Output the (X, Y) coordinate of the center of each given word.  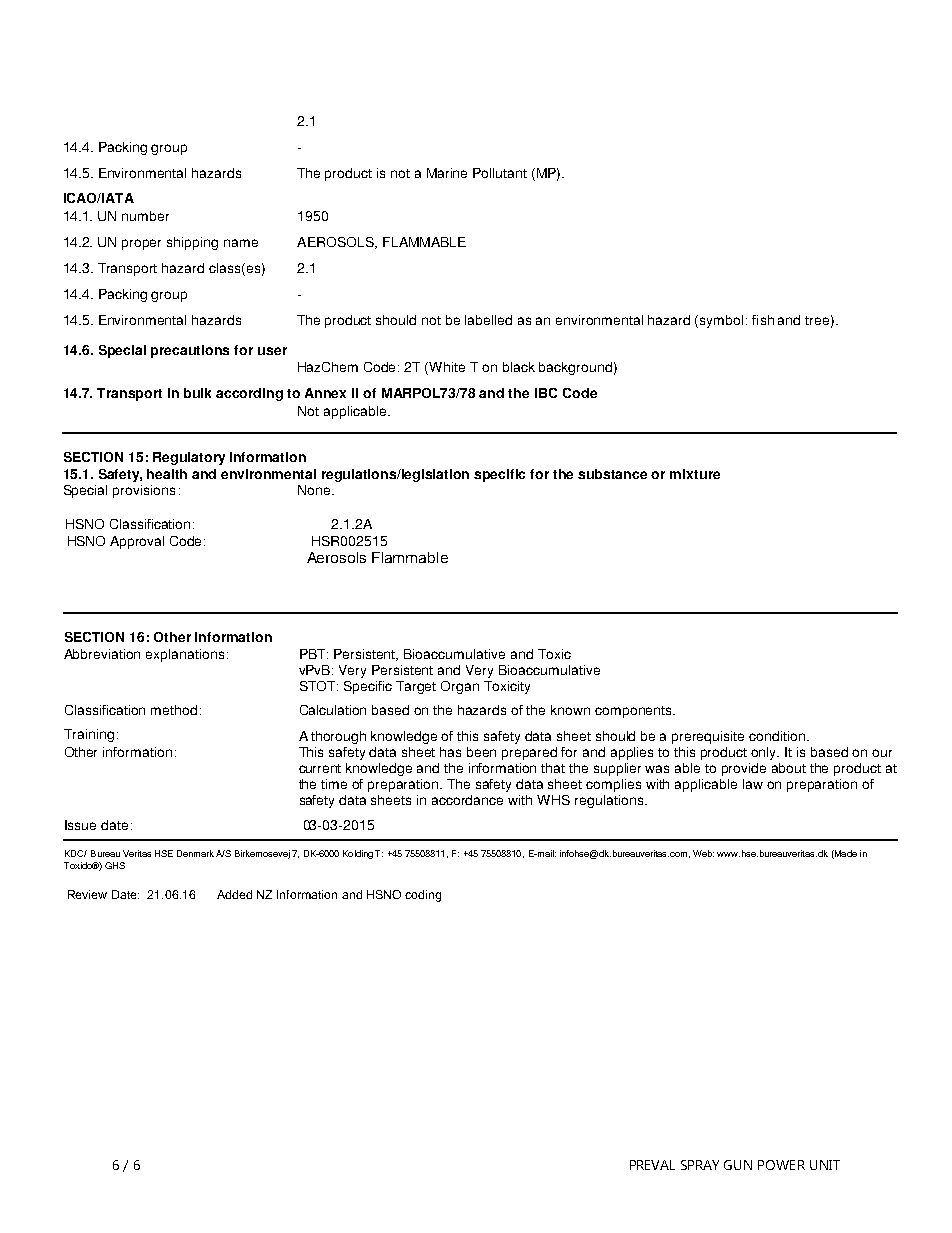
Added (234, 894)
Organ (460, 687)
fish (763, 320)
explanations (185, 655)
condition (778, 736)
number (145, 216)
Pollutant (500, 173)
